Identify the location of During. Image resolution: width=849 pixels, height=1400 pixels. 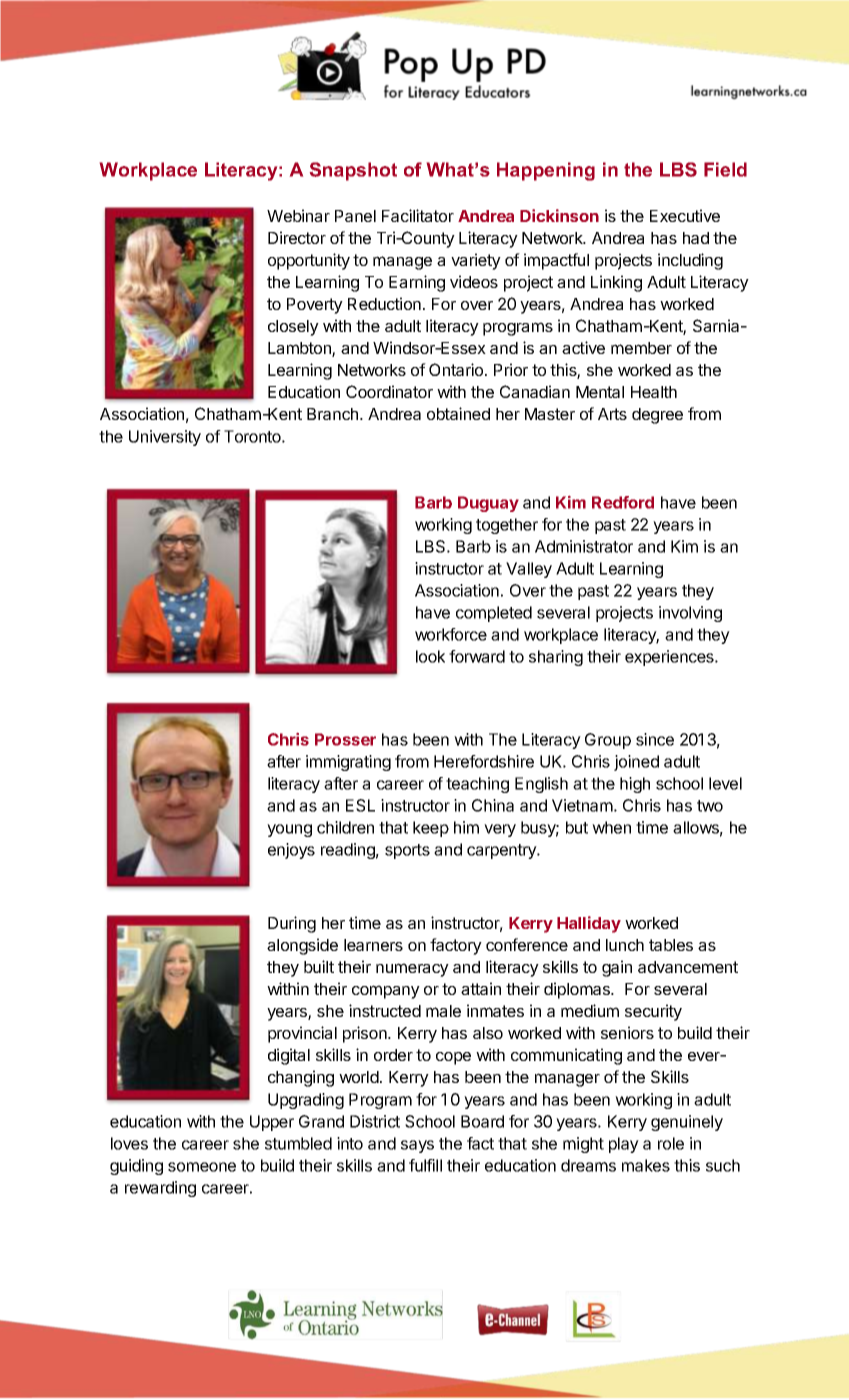
(292, 924).
